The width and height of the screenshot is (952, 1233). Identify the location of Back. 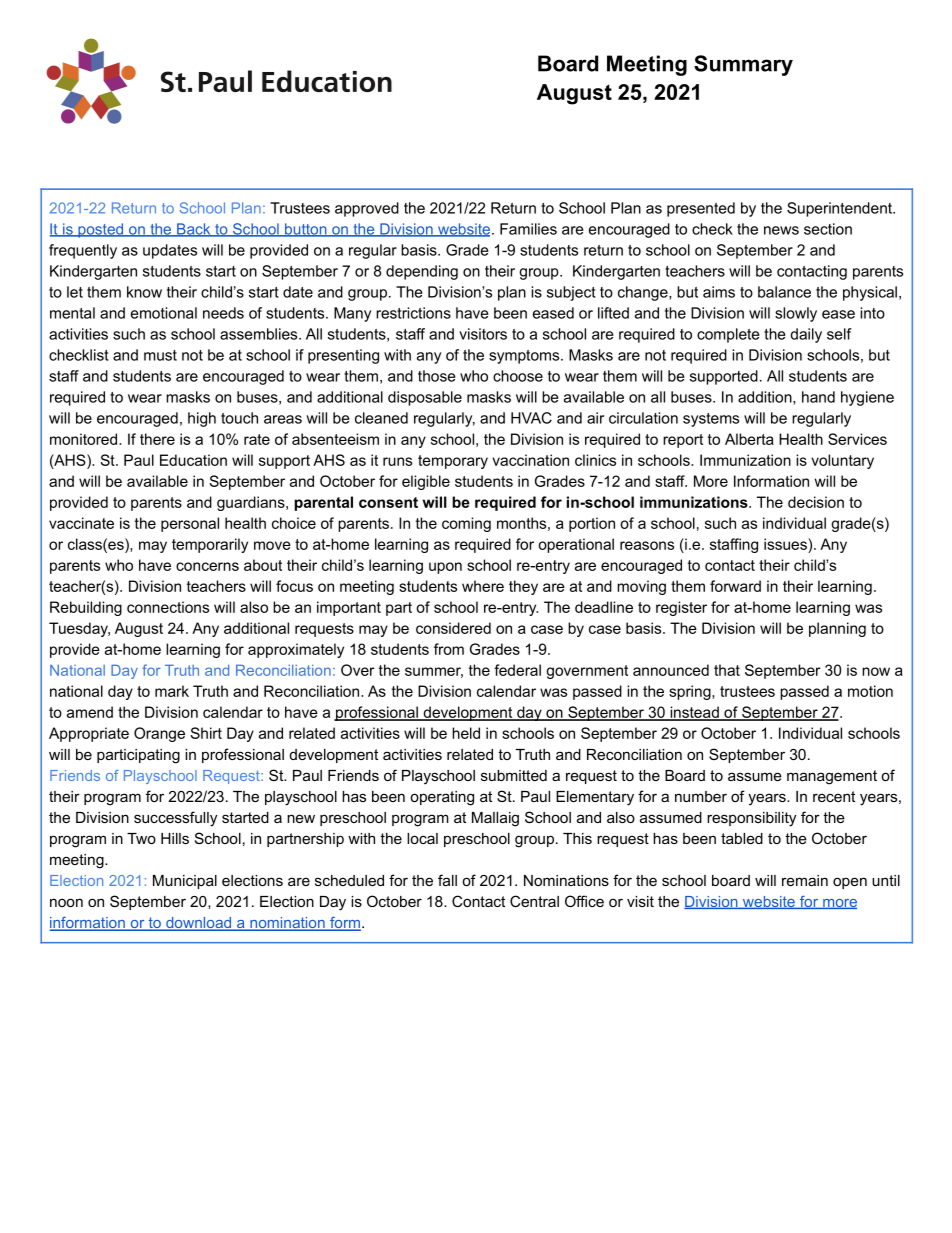
(194, 230).
